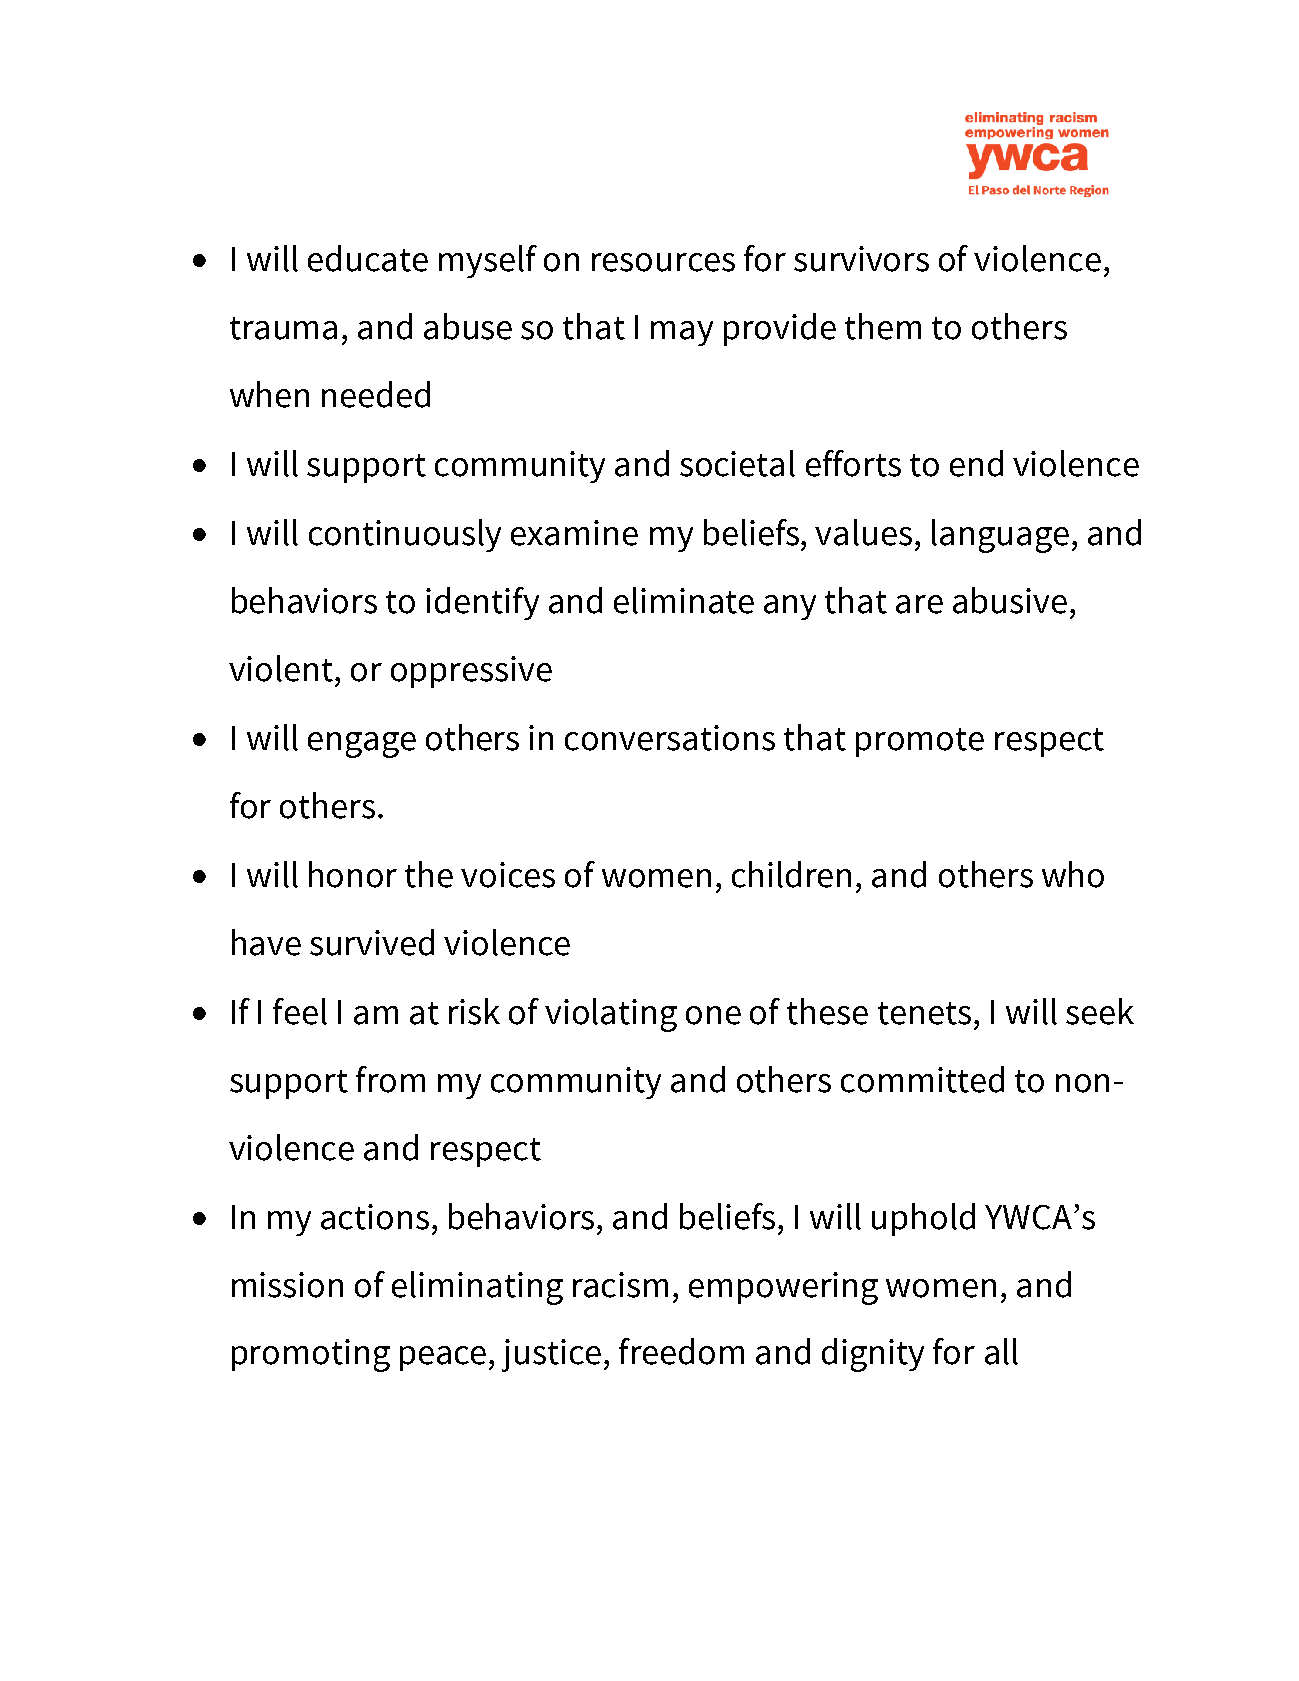 This document has width=1299, height=1681. I want to click on abusive, so click(1010, 600).
